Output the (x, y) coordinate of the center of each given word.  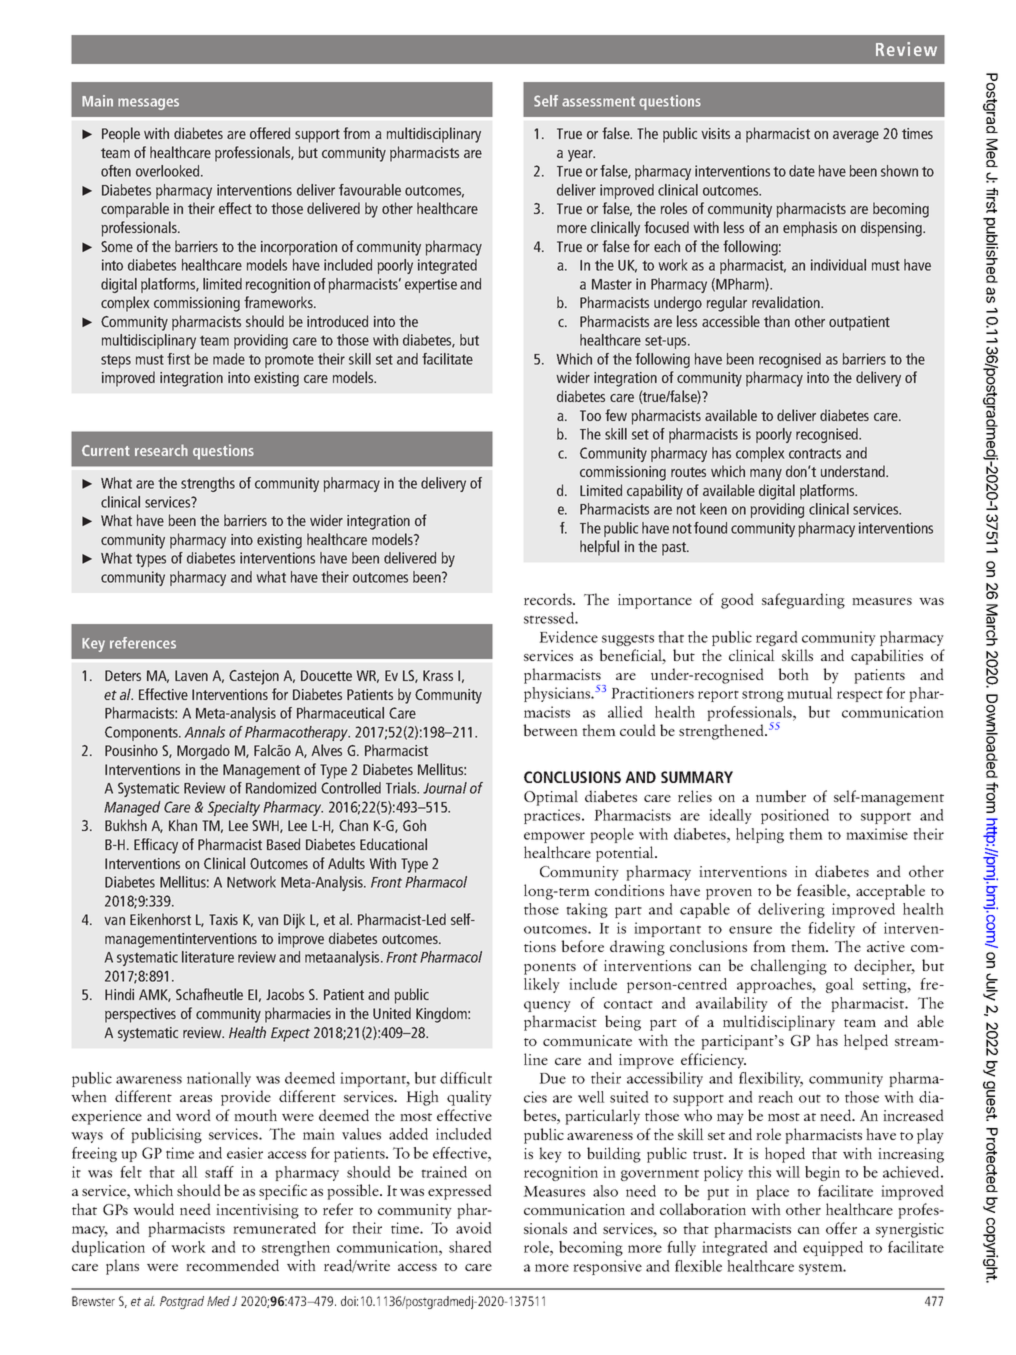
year (581, 156)
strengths (208, 484)
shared (470, 1247)
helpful (599, 548)
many (766, 475)
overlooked (169, 171)
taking (587, 910)
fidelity (831, 929)
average (856, 137)
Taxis (223, 919)
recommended (232, 1265)
